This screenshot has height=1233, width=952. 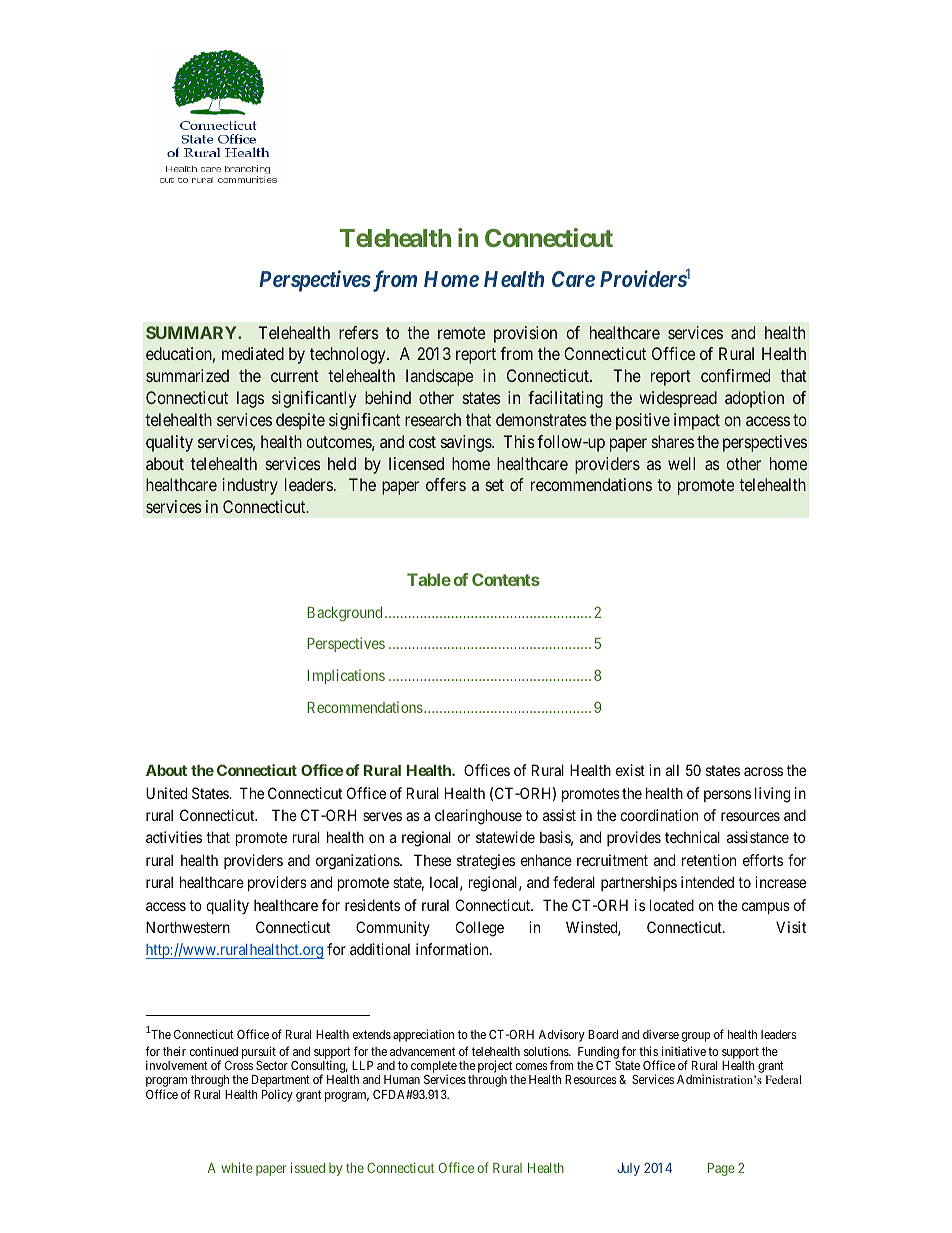 I want to click on remote, so click(x=461, y=333).
